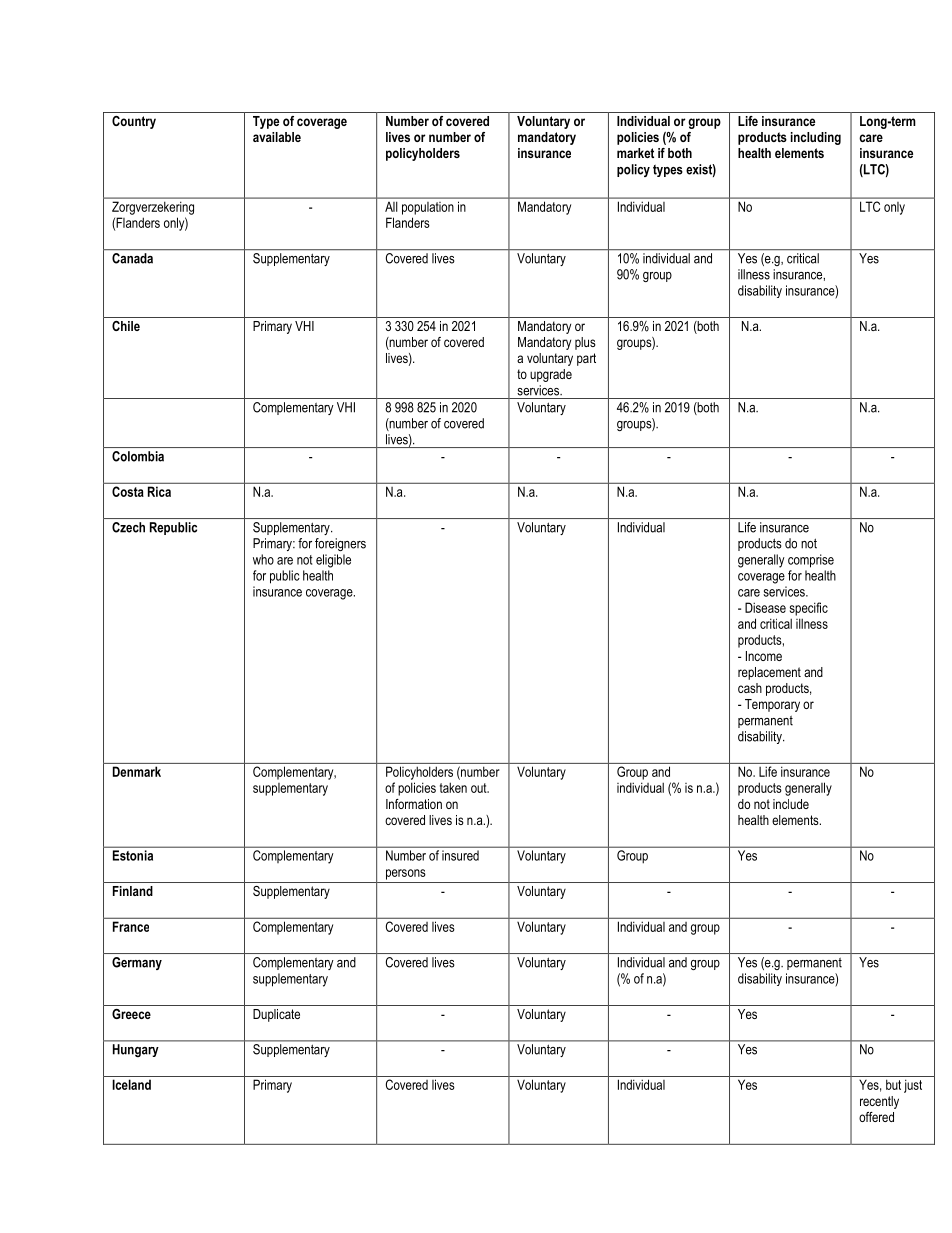 The image size is (952, 1233). What do you see at coordinates (277, 137) in the screenshot?
I see `available` at bounding box center [277, 137].
